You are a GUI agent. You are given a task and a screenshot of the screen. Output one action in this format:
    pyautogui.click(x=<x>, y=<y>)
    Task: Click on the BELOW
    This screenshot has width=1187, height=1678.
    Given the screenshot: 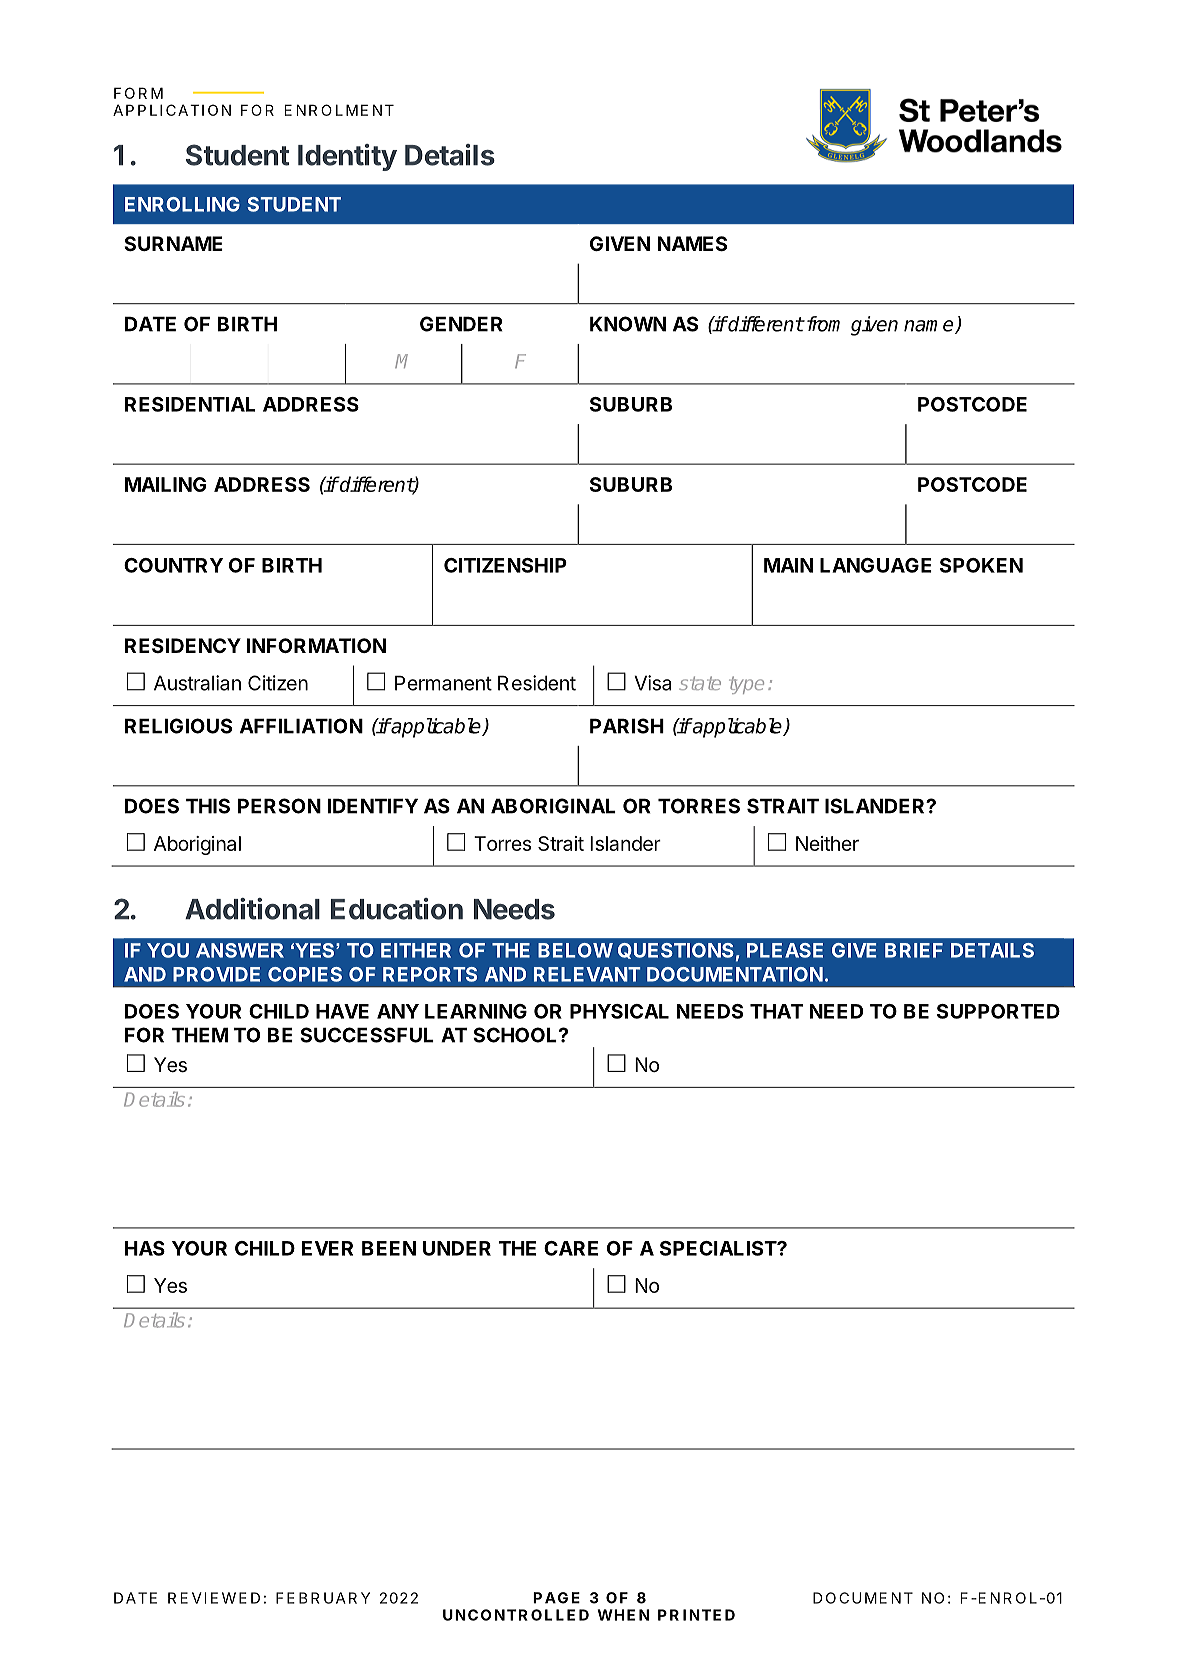 What is the action you would take?
    pyautogui.click(x=575, y=950)
